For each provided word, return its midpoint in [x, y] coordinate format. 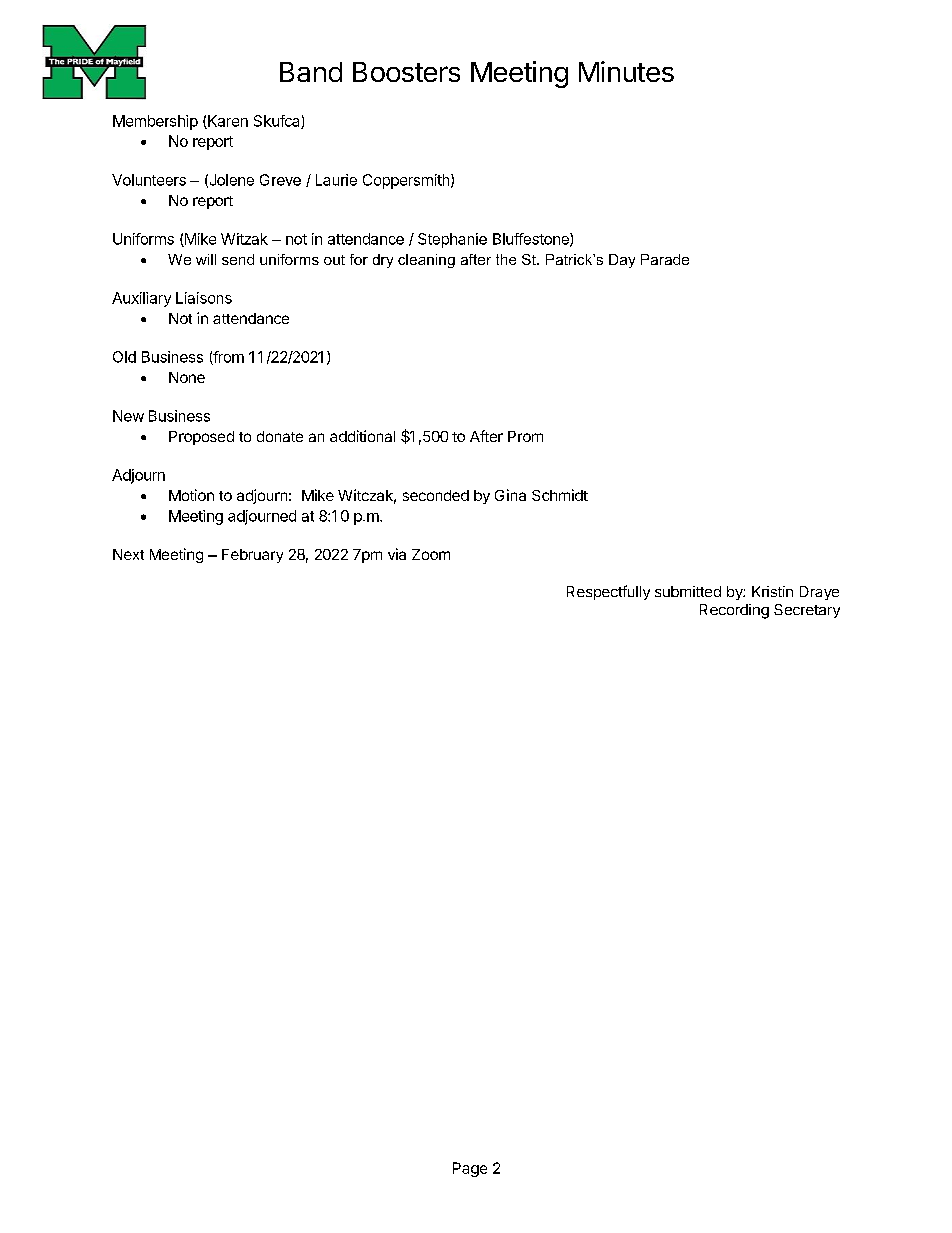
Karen [227, 122]
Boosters [406, 72]
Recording [734, 611]
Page [470, 1169]
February [252, 556]
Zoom [431, 554]
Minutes [626, 71]
